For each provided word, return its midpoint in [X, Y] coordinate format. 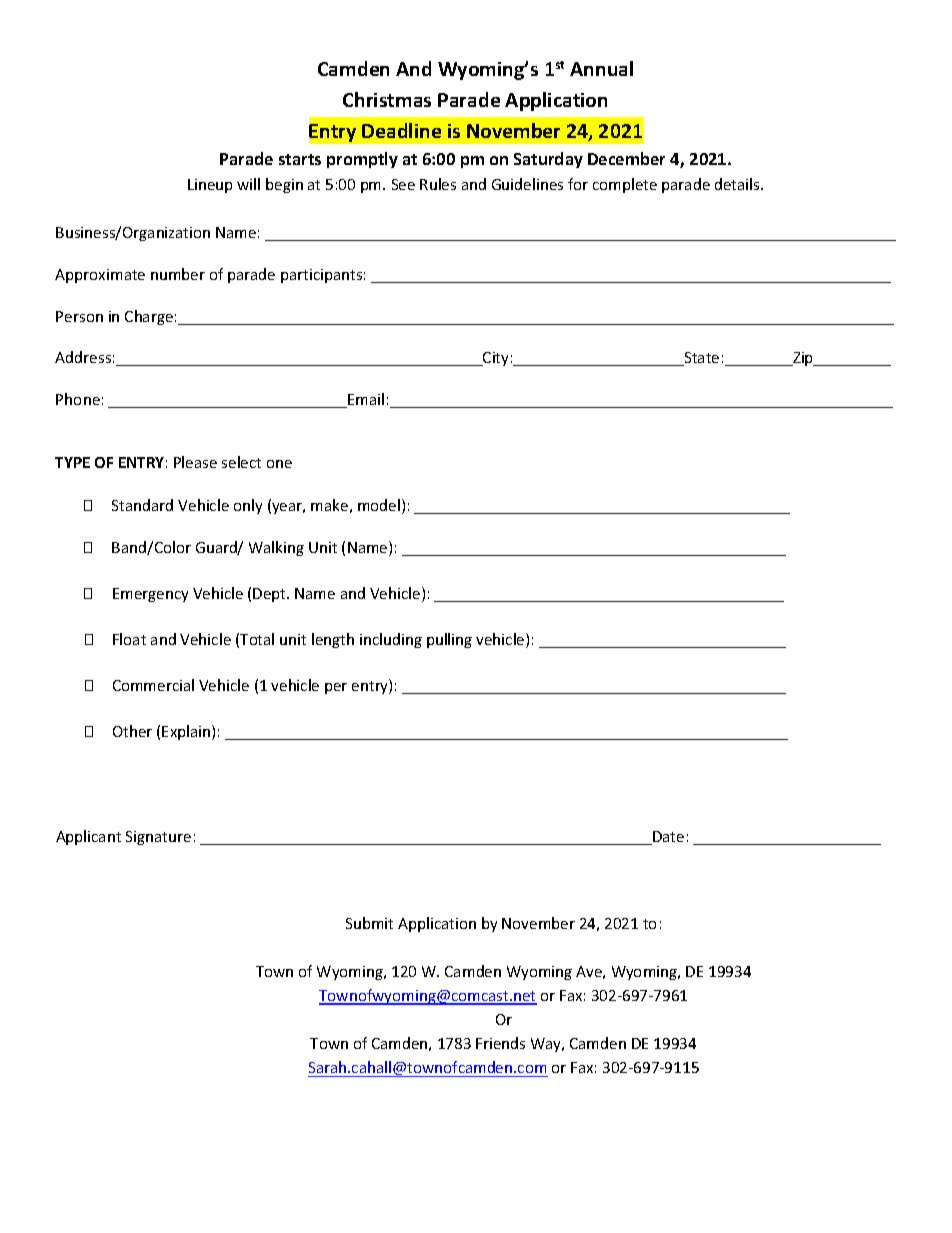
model [379, 505]
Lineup [210, 186]
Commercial [153, 685]
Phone [78, 399]
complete [625, 185]
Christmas [387, 99]
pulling [449, 640]
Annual [601, 68]
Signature [158, 838]
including [391, 640]
